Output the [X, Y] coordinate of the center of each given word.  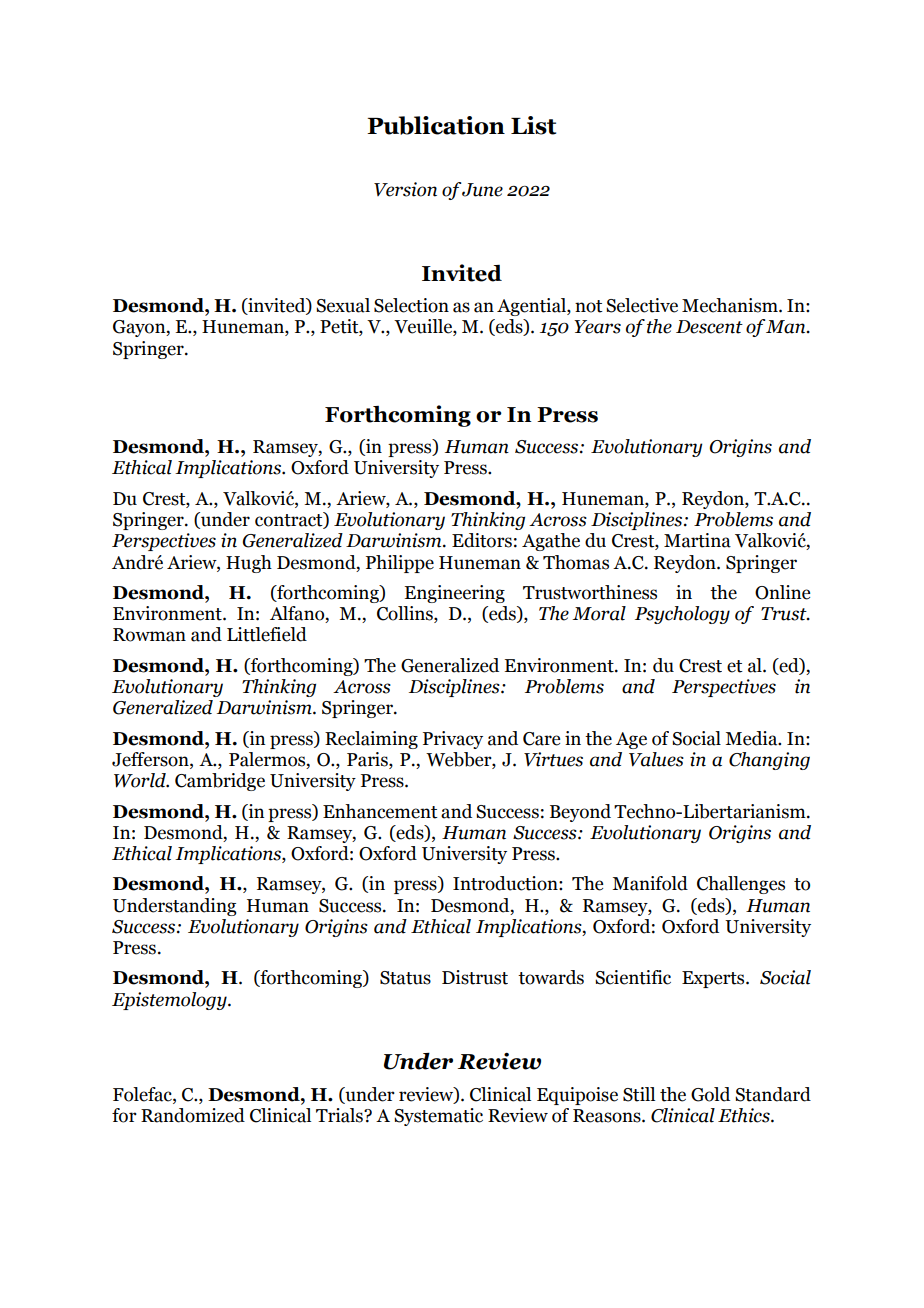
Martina [697, 540]
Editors [482, 540]
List [533, 125]
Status [405, 978]
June [482, 190]
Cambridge [220, 782]
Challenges [741, 885]
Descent [709, 327]
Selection [411, 305]
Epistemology [170, 1001]
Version [405, 189]
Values [656, 759]
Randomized [193, 1115]
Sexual [343, 305]
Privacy [453, 740]
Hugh [249, 564]
